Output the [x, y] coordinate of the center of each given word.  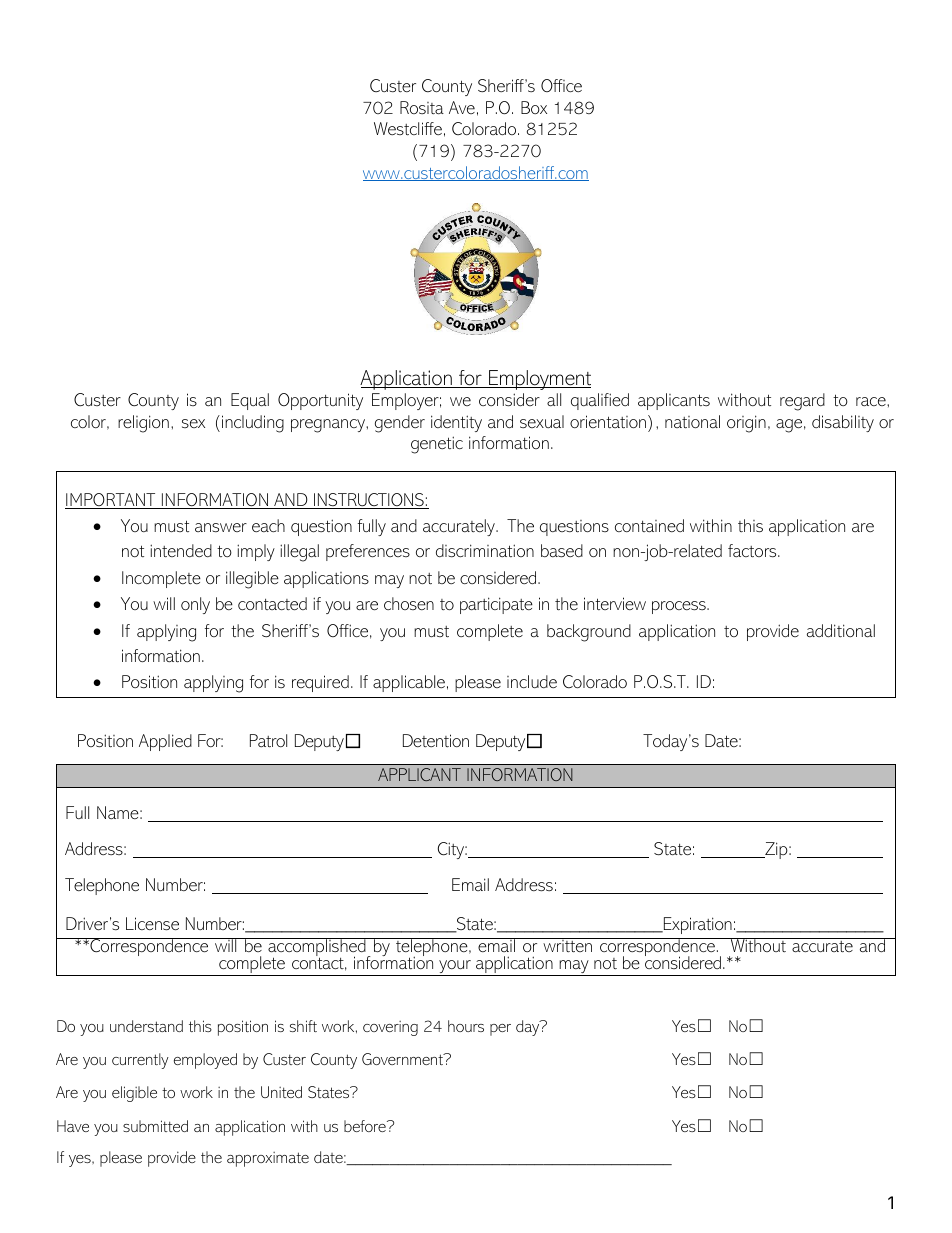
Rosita [422, 107]
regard [802, 402]
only [195, 605]
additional [841, 630]
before [366, 1126]
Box [534, 107]
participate [496, 605]
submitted [155, 1126]
